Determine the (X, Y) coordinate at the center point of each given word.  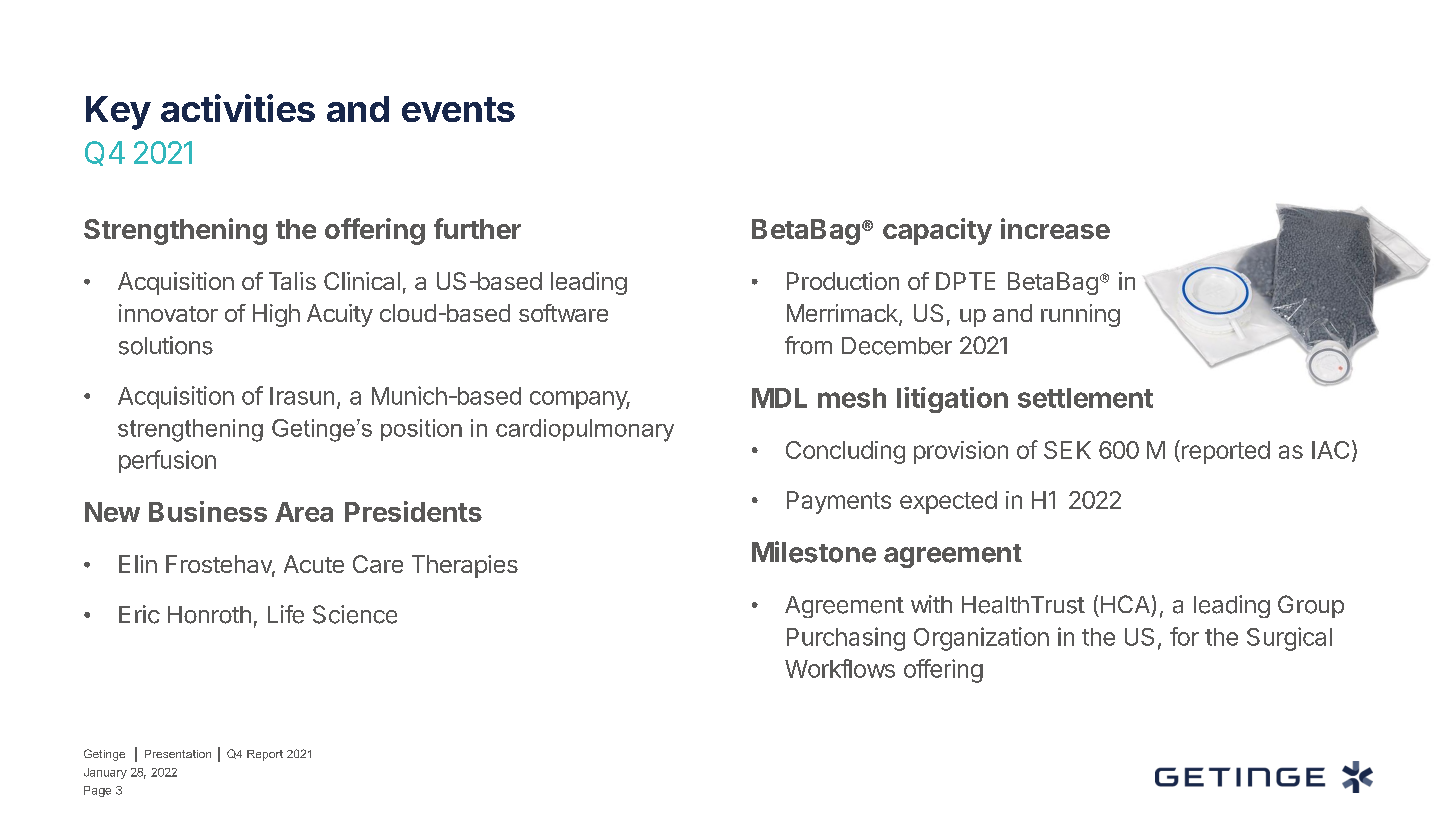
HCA (1125, 604)
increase (1055, 228)
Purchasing (846, 639)
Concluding (845, 452)
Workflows (840, 668)
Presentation (178, 754)
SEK (1067, 450)
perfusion (167, 461)
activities (238, 108)
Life (286, 614)
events (458, 109)
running (1080, 315)
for (1184, 636)
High (276, 315)
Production (843, 281)
